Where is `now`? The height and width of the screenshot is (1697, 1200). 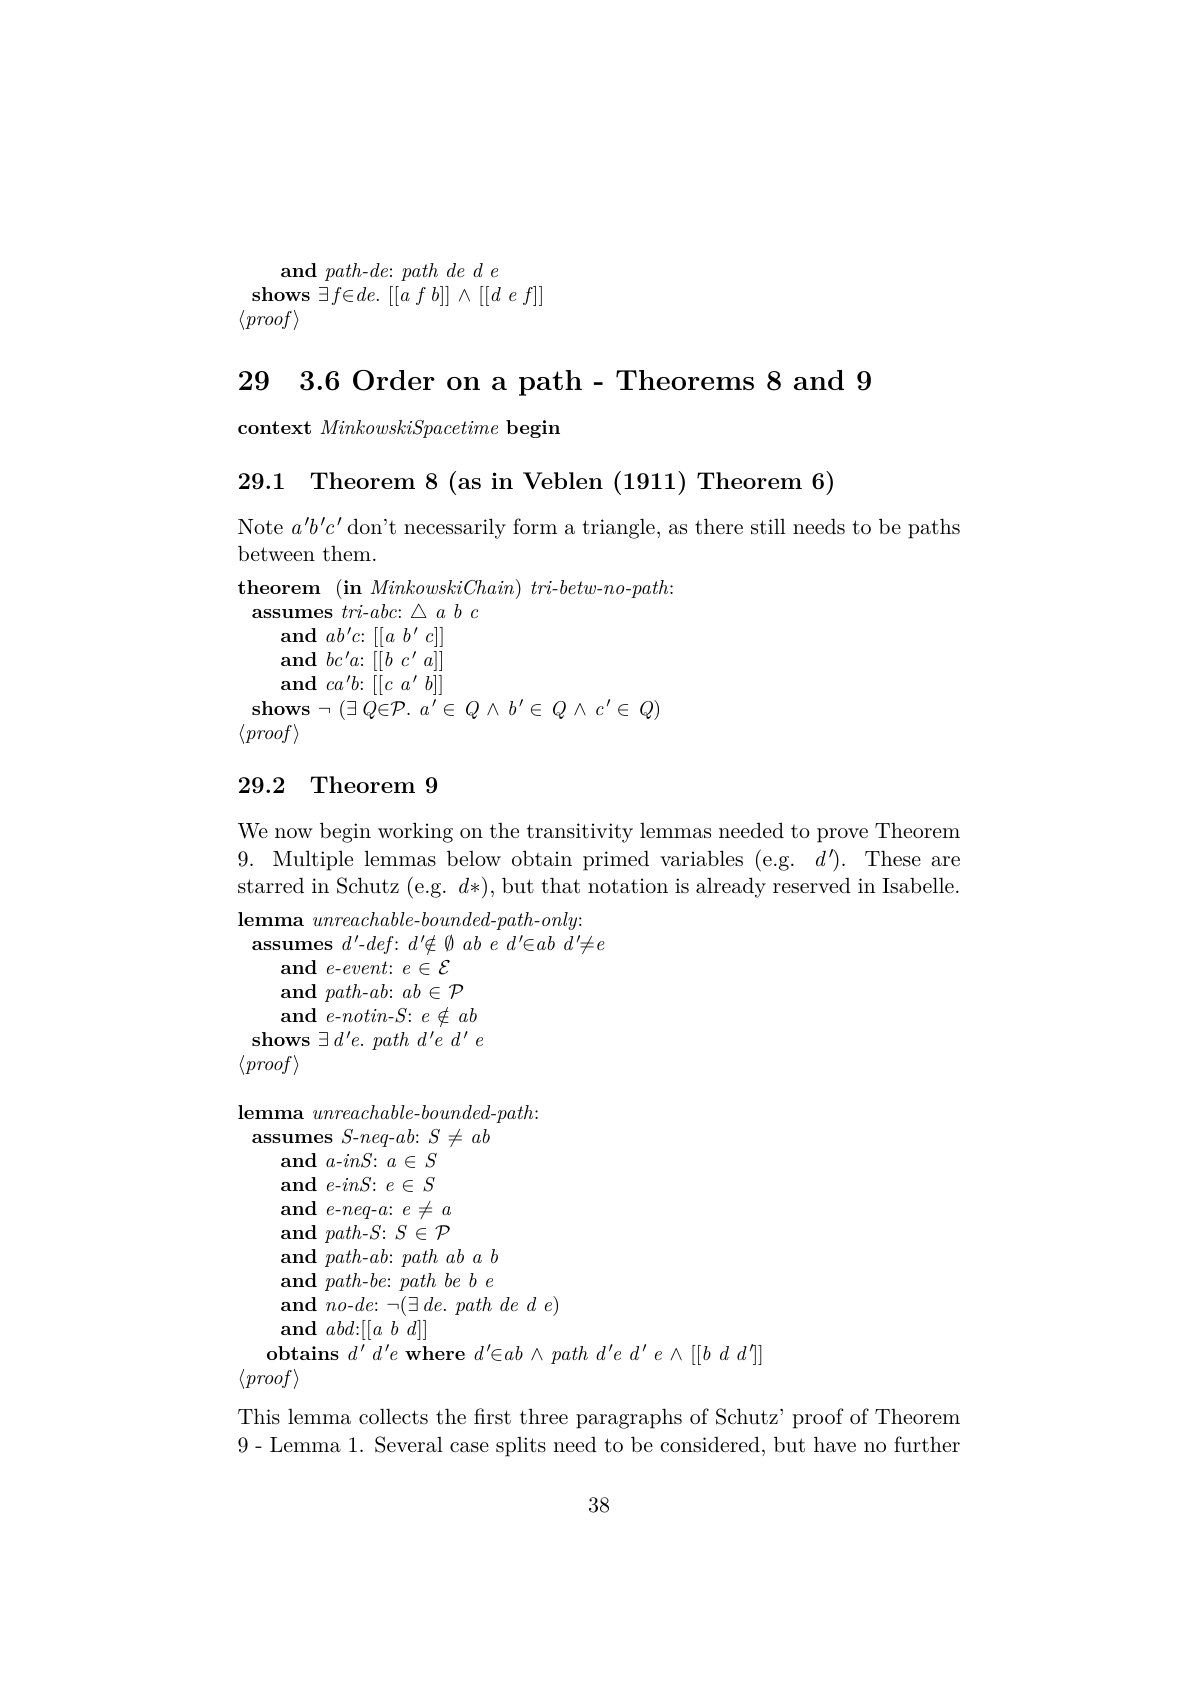
now is located at coordinates (294, 833).
